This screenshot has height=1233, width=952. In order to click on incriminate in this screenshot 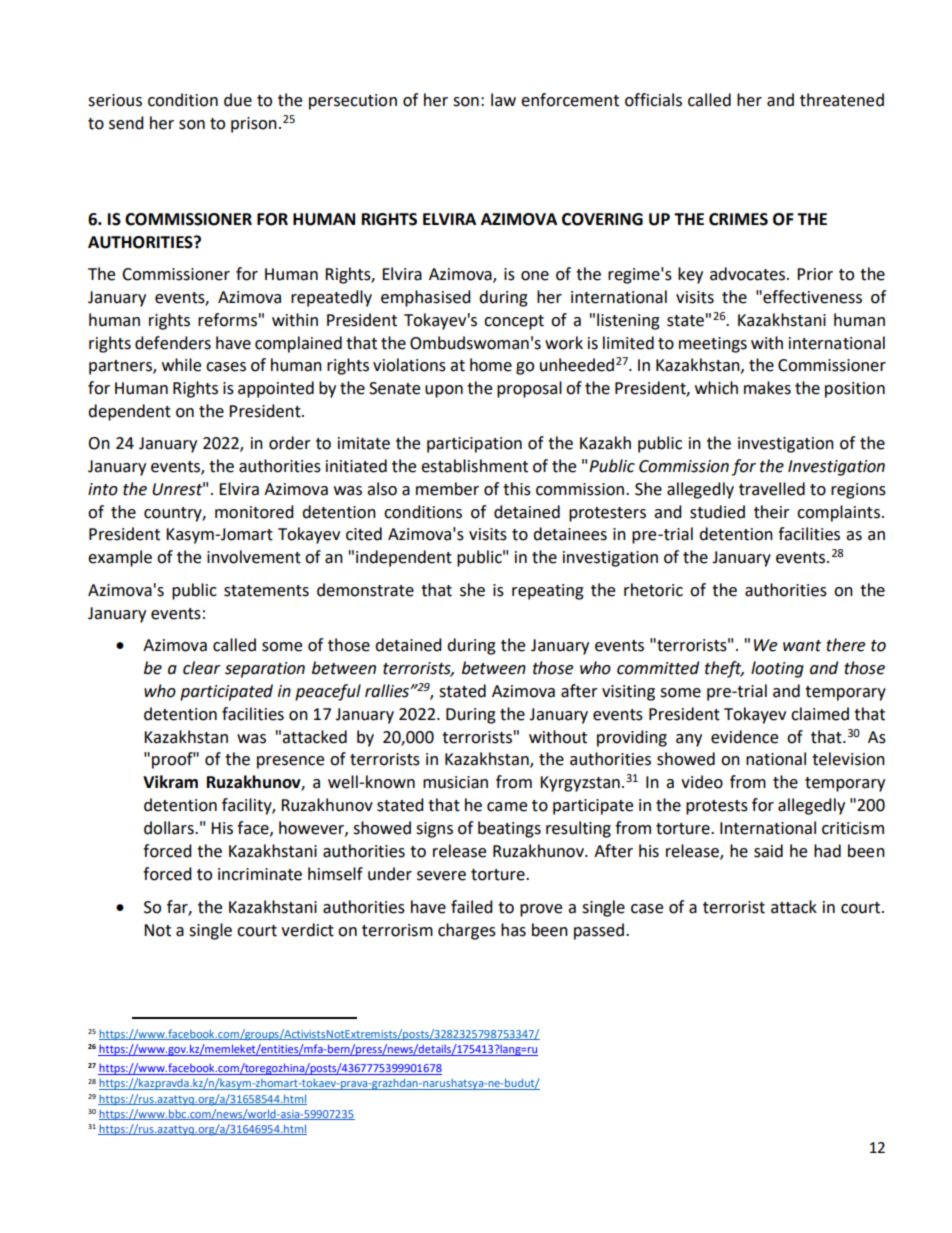, I will do `click(260, 874)`.
